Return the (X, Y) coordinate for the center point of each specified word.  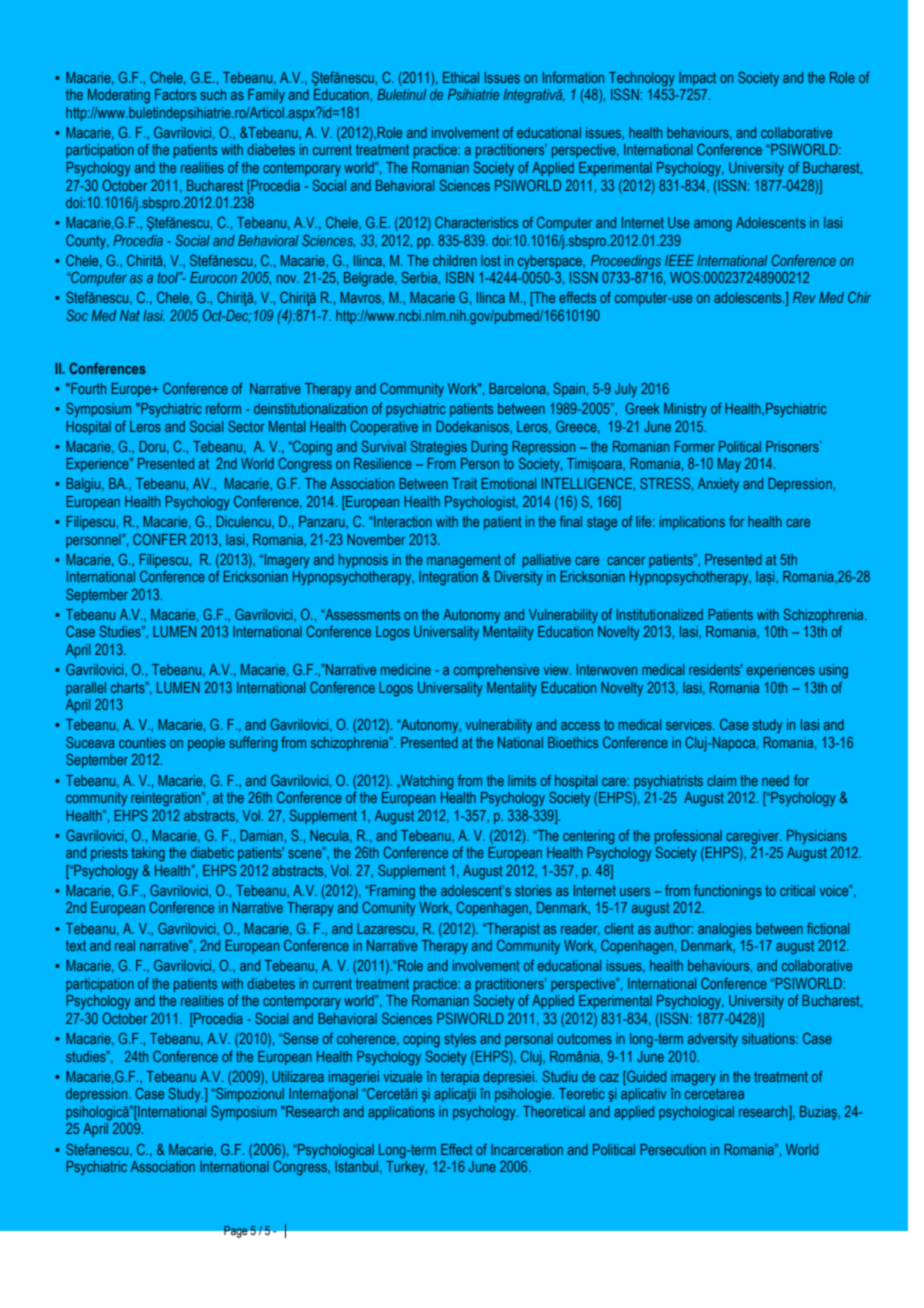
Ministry (685, 410)
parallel (86, 689)
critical (797, 890)
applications (401, 1113)
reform (223, 408)
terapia (460, 1078)
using (833, 671)
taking (148, 854)
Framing (391, 892)
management (464, 561)
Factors (175, 94)
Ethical (461, 77)
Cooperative (384, 428)
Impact (697, 79)
